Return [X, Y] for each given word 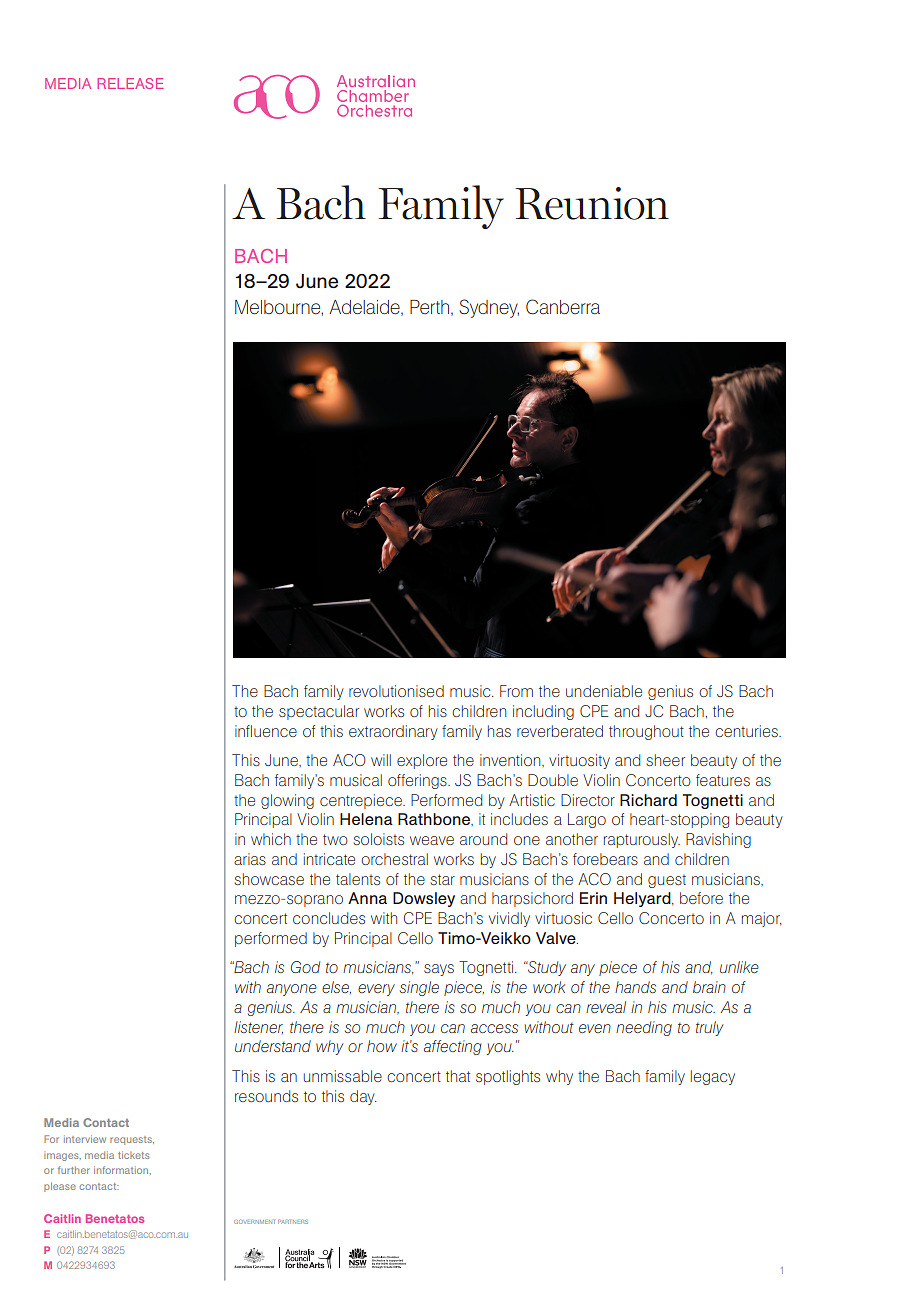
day [363, 1097]
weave [432, 840]
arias [250, 859]
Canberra [563, 307]
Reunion [592, 203]
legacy [713, 1077]
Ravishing [718, 840]
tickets [133, 1155]
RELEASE [130, 83]
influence [266, 731]
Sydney [489, 308]
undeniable [604, 691]
